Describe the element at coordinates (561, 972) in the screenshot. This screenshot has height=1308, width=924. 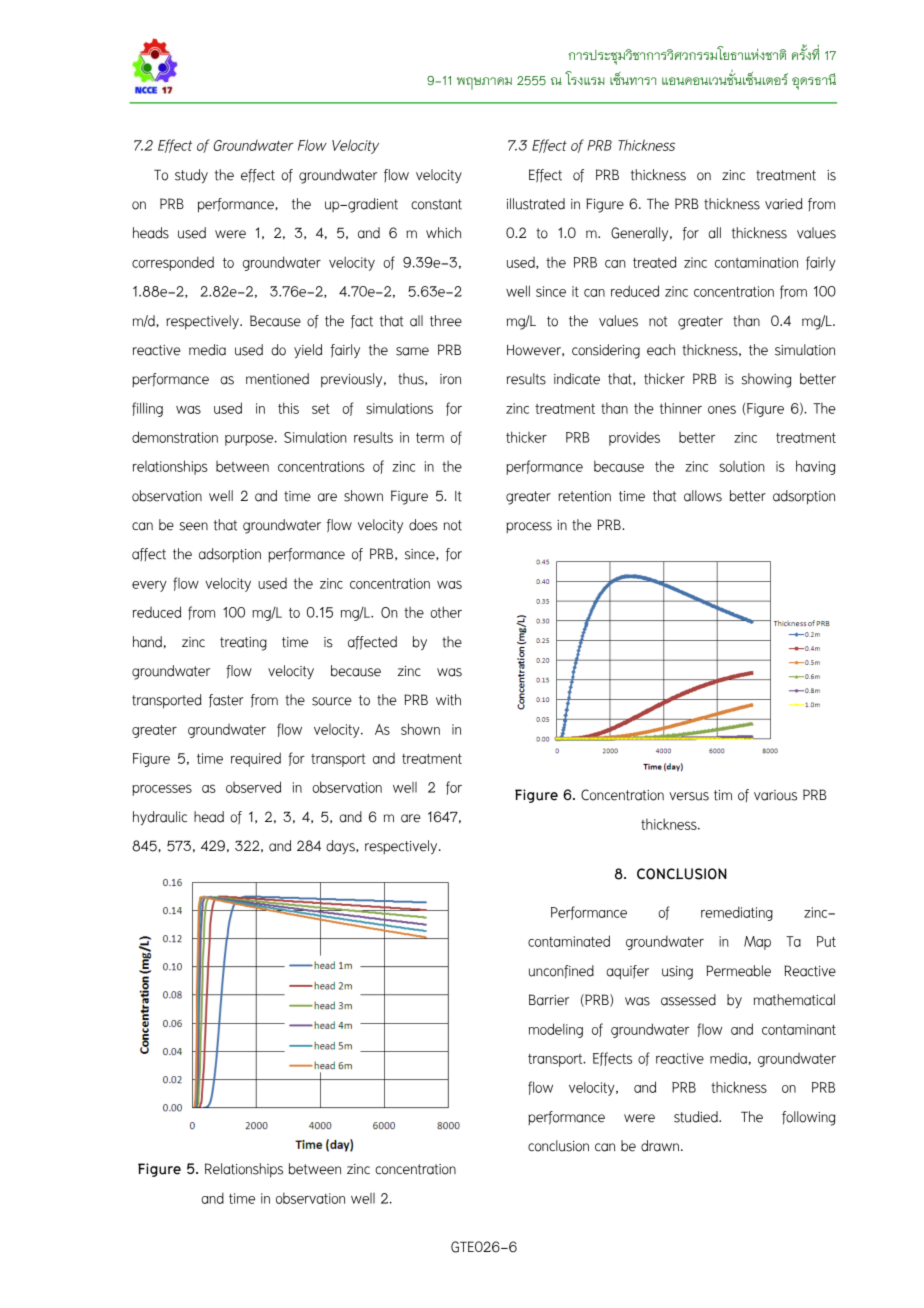
I see `unconfined` at that location.
